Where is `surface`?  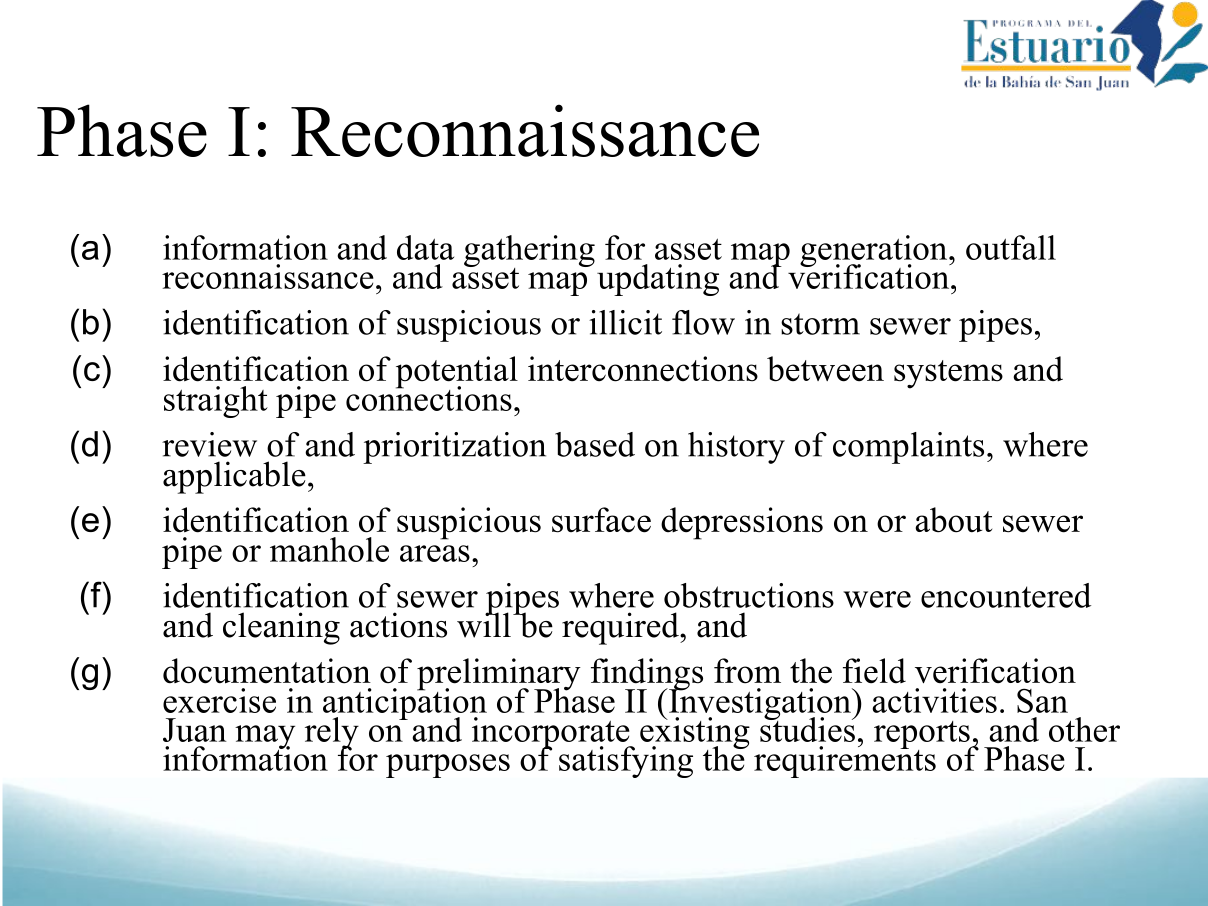 surface is located at coordinates (601, 520).
